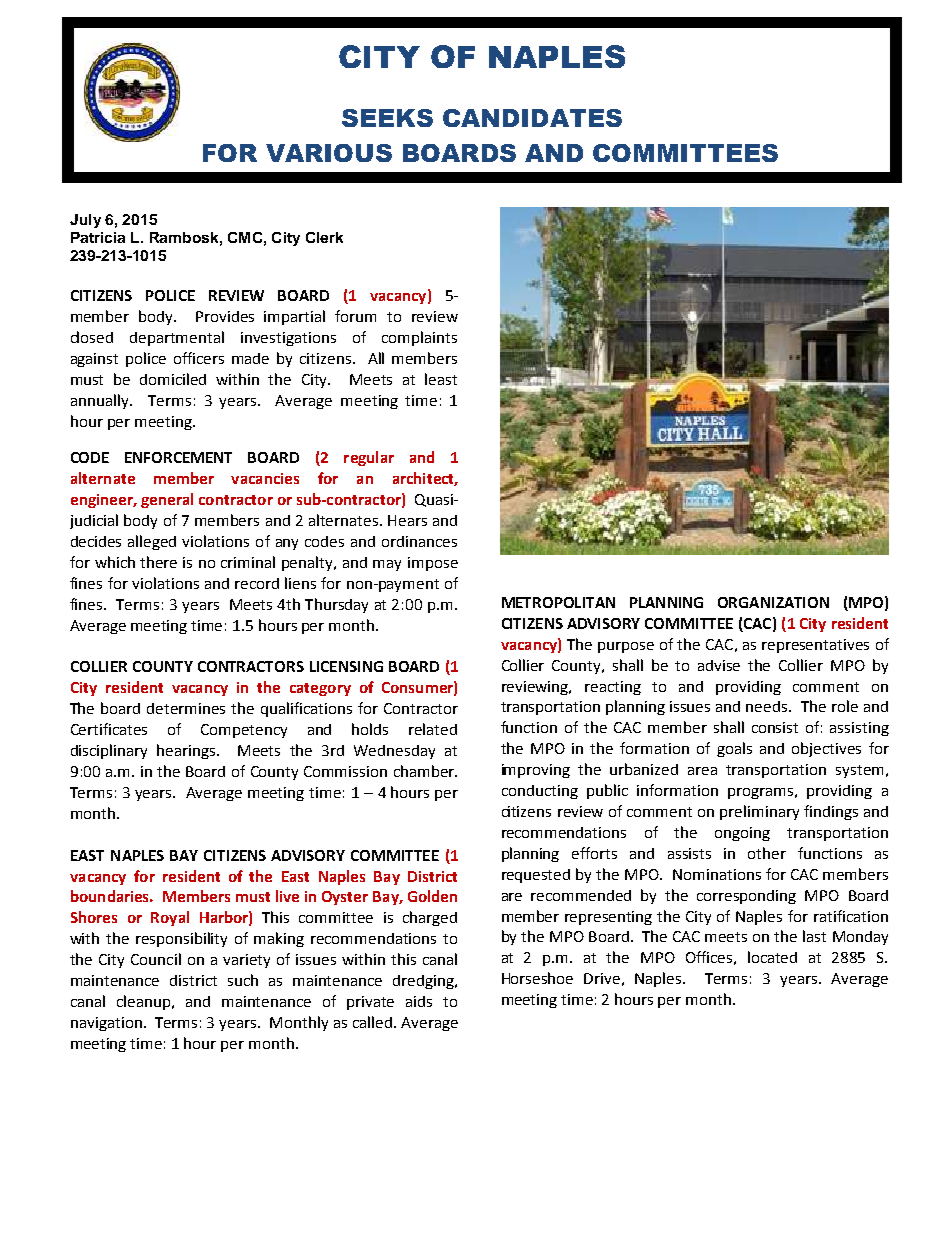 The height and width of the screenshot is (1233, 952). What do you see at coordinates (532, 118) in the screenshot?
I see `CANDIDATES` at bounding box center [532, 118].
